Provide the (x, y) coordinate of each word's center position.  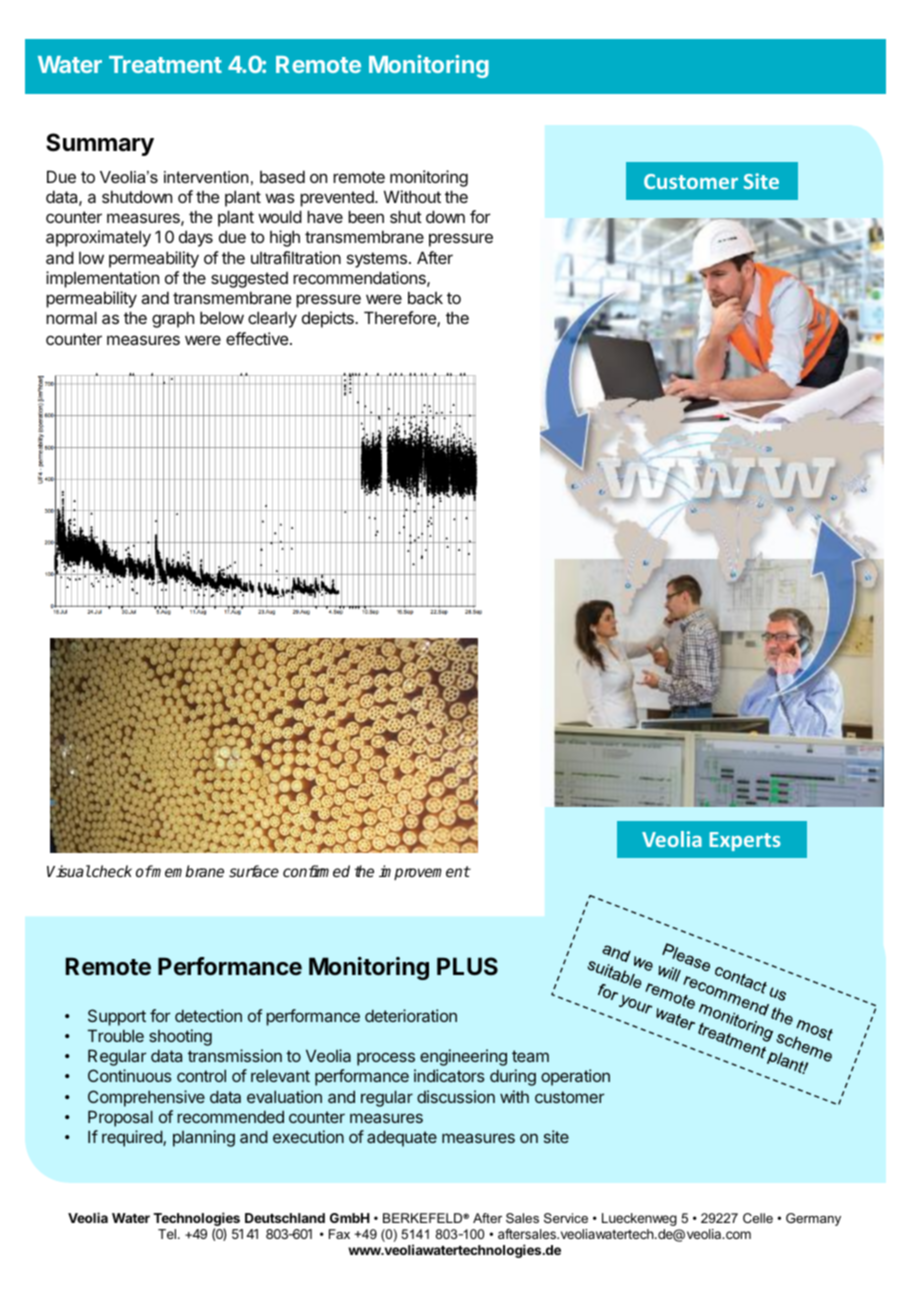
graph (173, 319)
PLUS (467, 966)
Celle (758, 1218)
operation (575, 1077)
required (133, 1138)
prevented (338, 199)
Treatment (165, 64)
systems (377, 260)
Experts (745, 841)
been (366, 216)
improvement (424, 872)
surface (254, 871)
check (111, 871)
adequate (402, 1138)
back (425, 297)
